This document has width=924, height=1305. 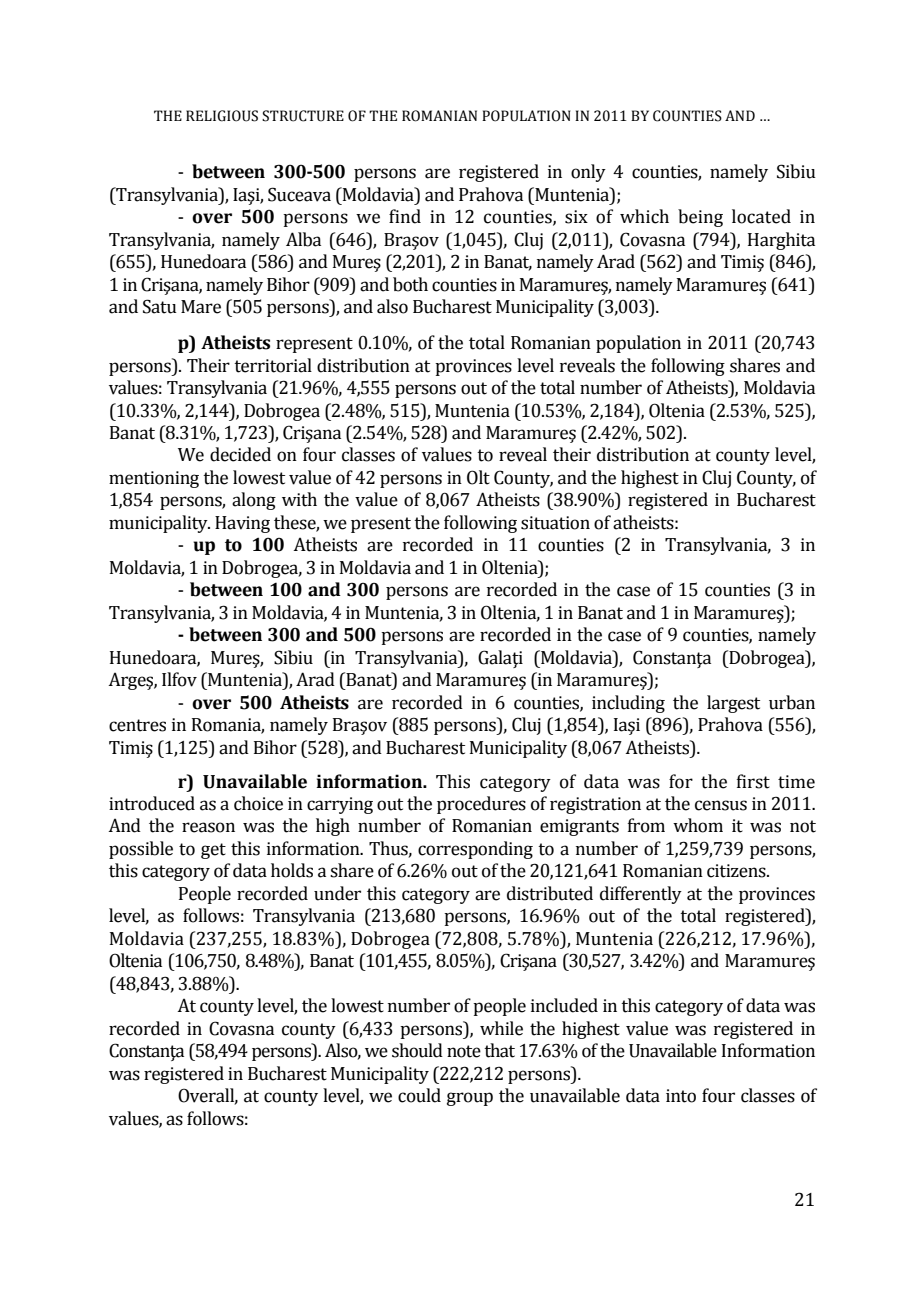 I want to click on located, so click(x=761, y=216).
